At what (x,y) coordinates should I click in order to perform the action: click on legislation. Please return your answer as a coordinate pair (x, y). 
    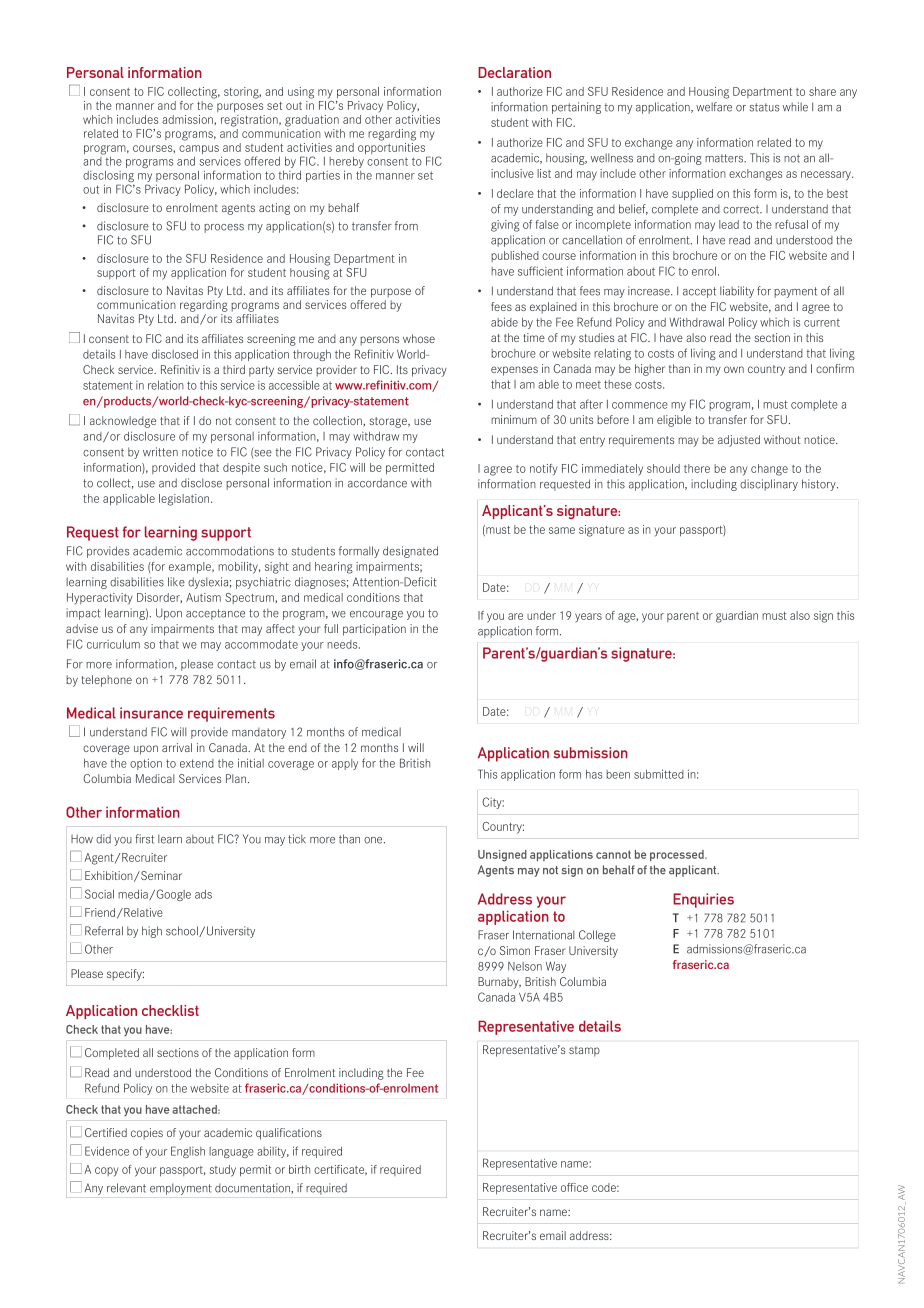
    Looking at the image, I should click on (185, 500).
